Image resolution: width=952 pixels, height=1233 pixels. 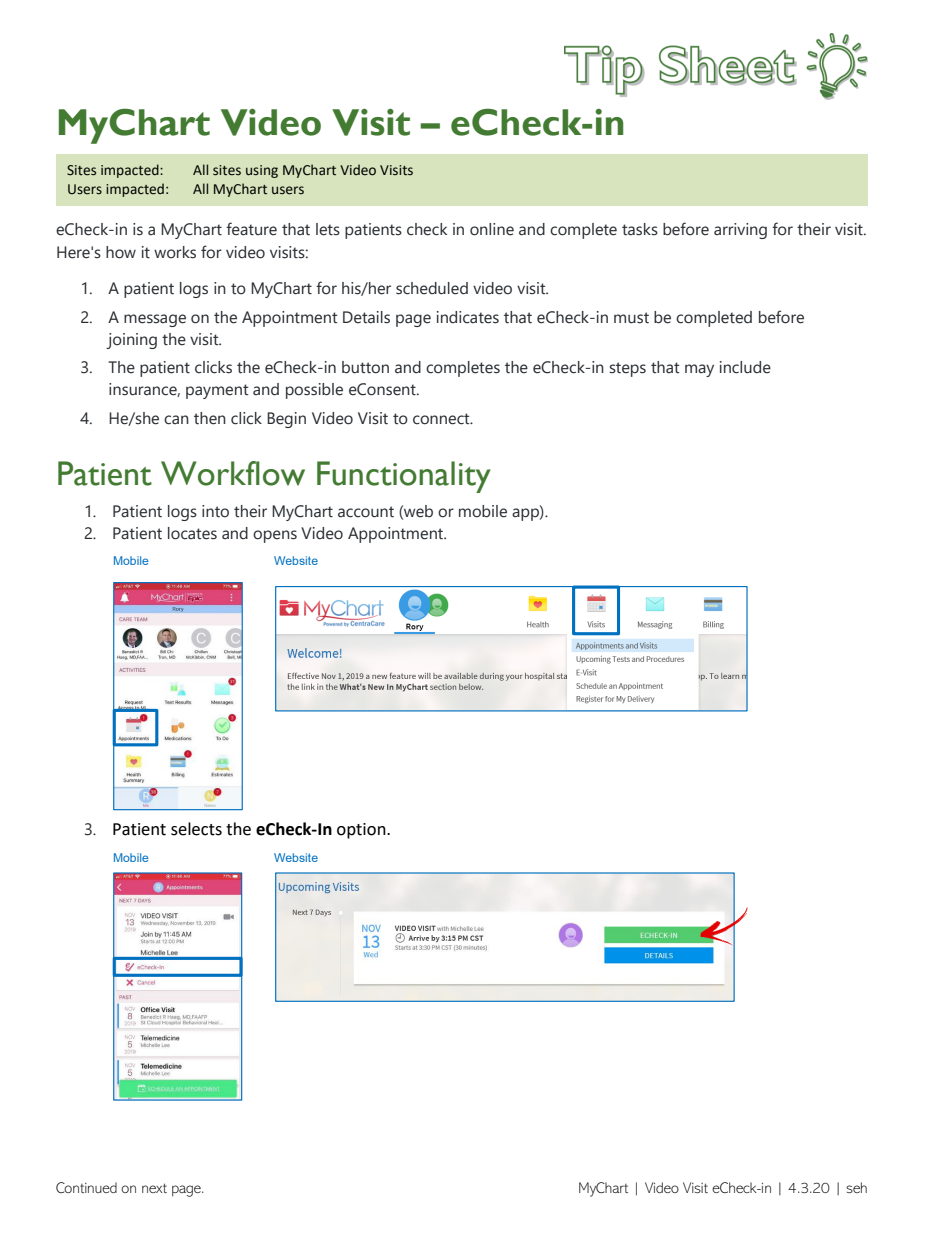 I want to click on online, so click(x=492, y=229).
